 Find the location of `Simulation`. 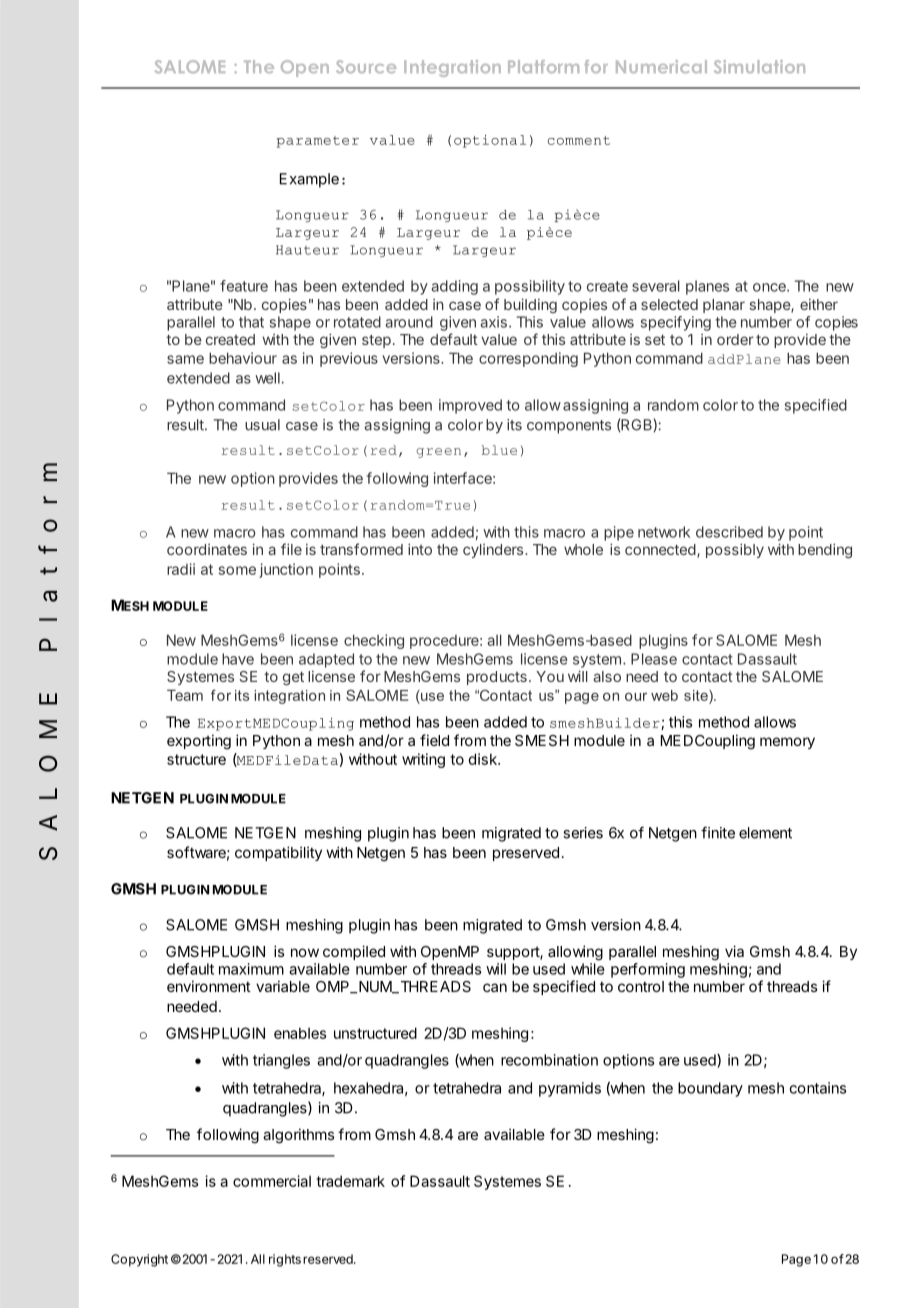

Simulation is located at coordinates (759, 67).
